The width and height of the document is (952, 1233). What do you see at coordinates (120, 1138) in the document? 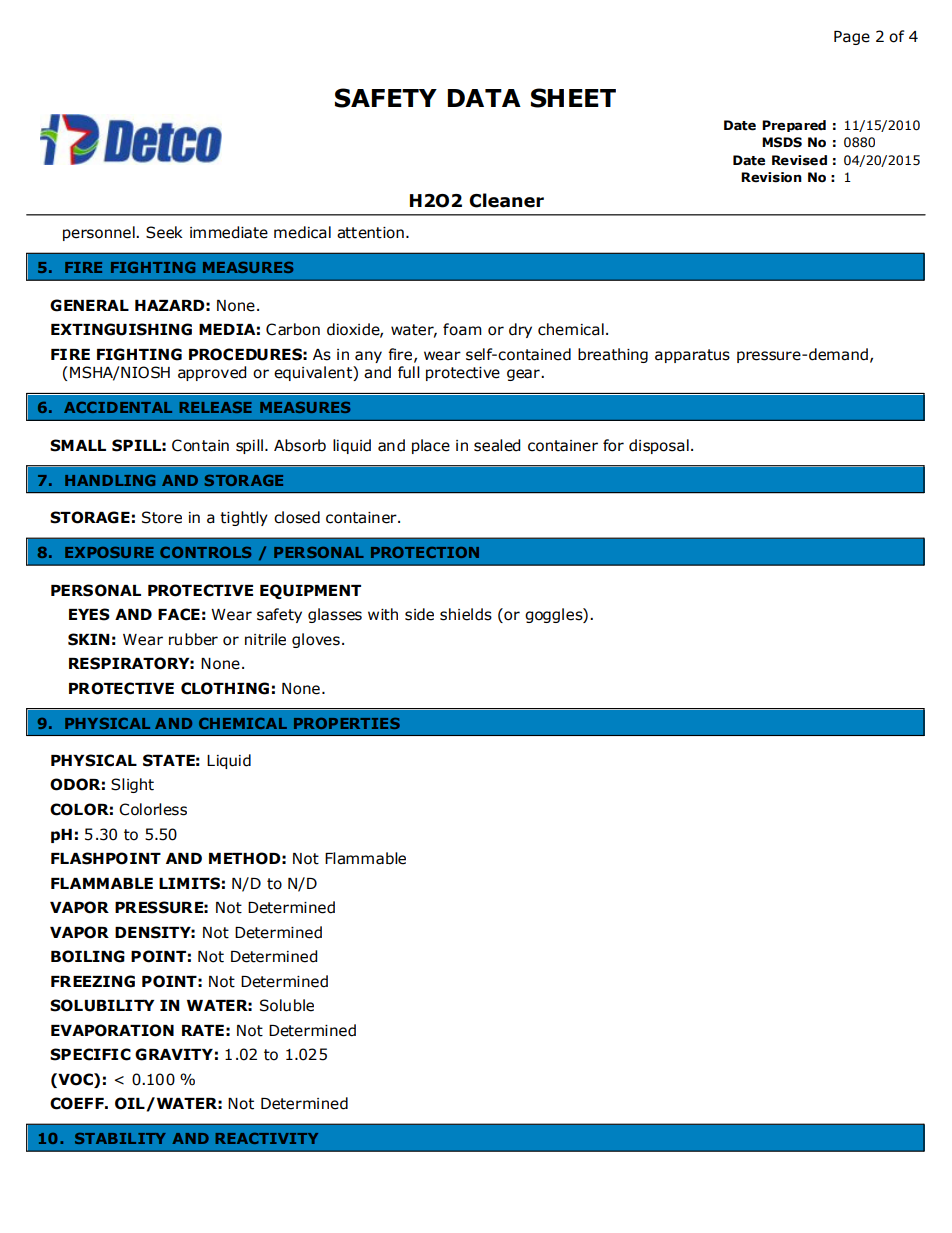
I see `STABILITY` at bounding box center [120, 1138].
